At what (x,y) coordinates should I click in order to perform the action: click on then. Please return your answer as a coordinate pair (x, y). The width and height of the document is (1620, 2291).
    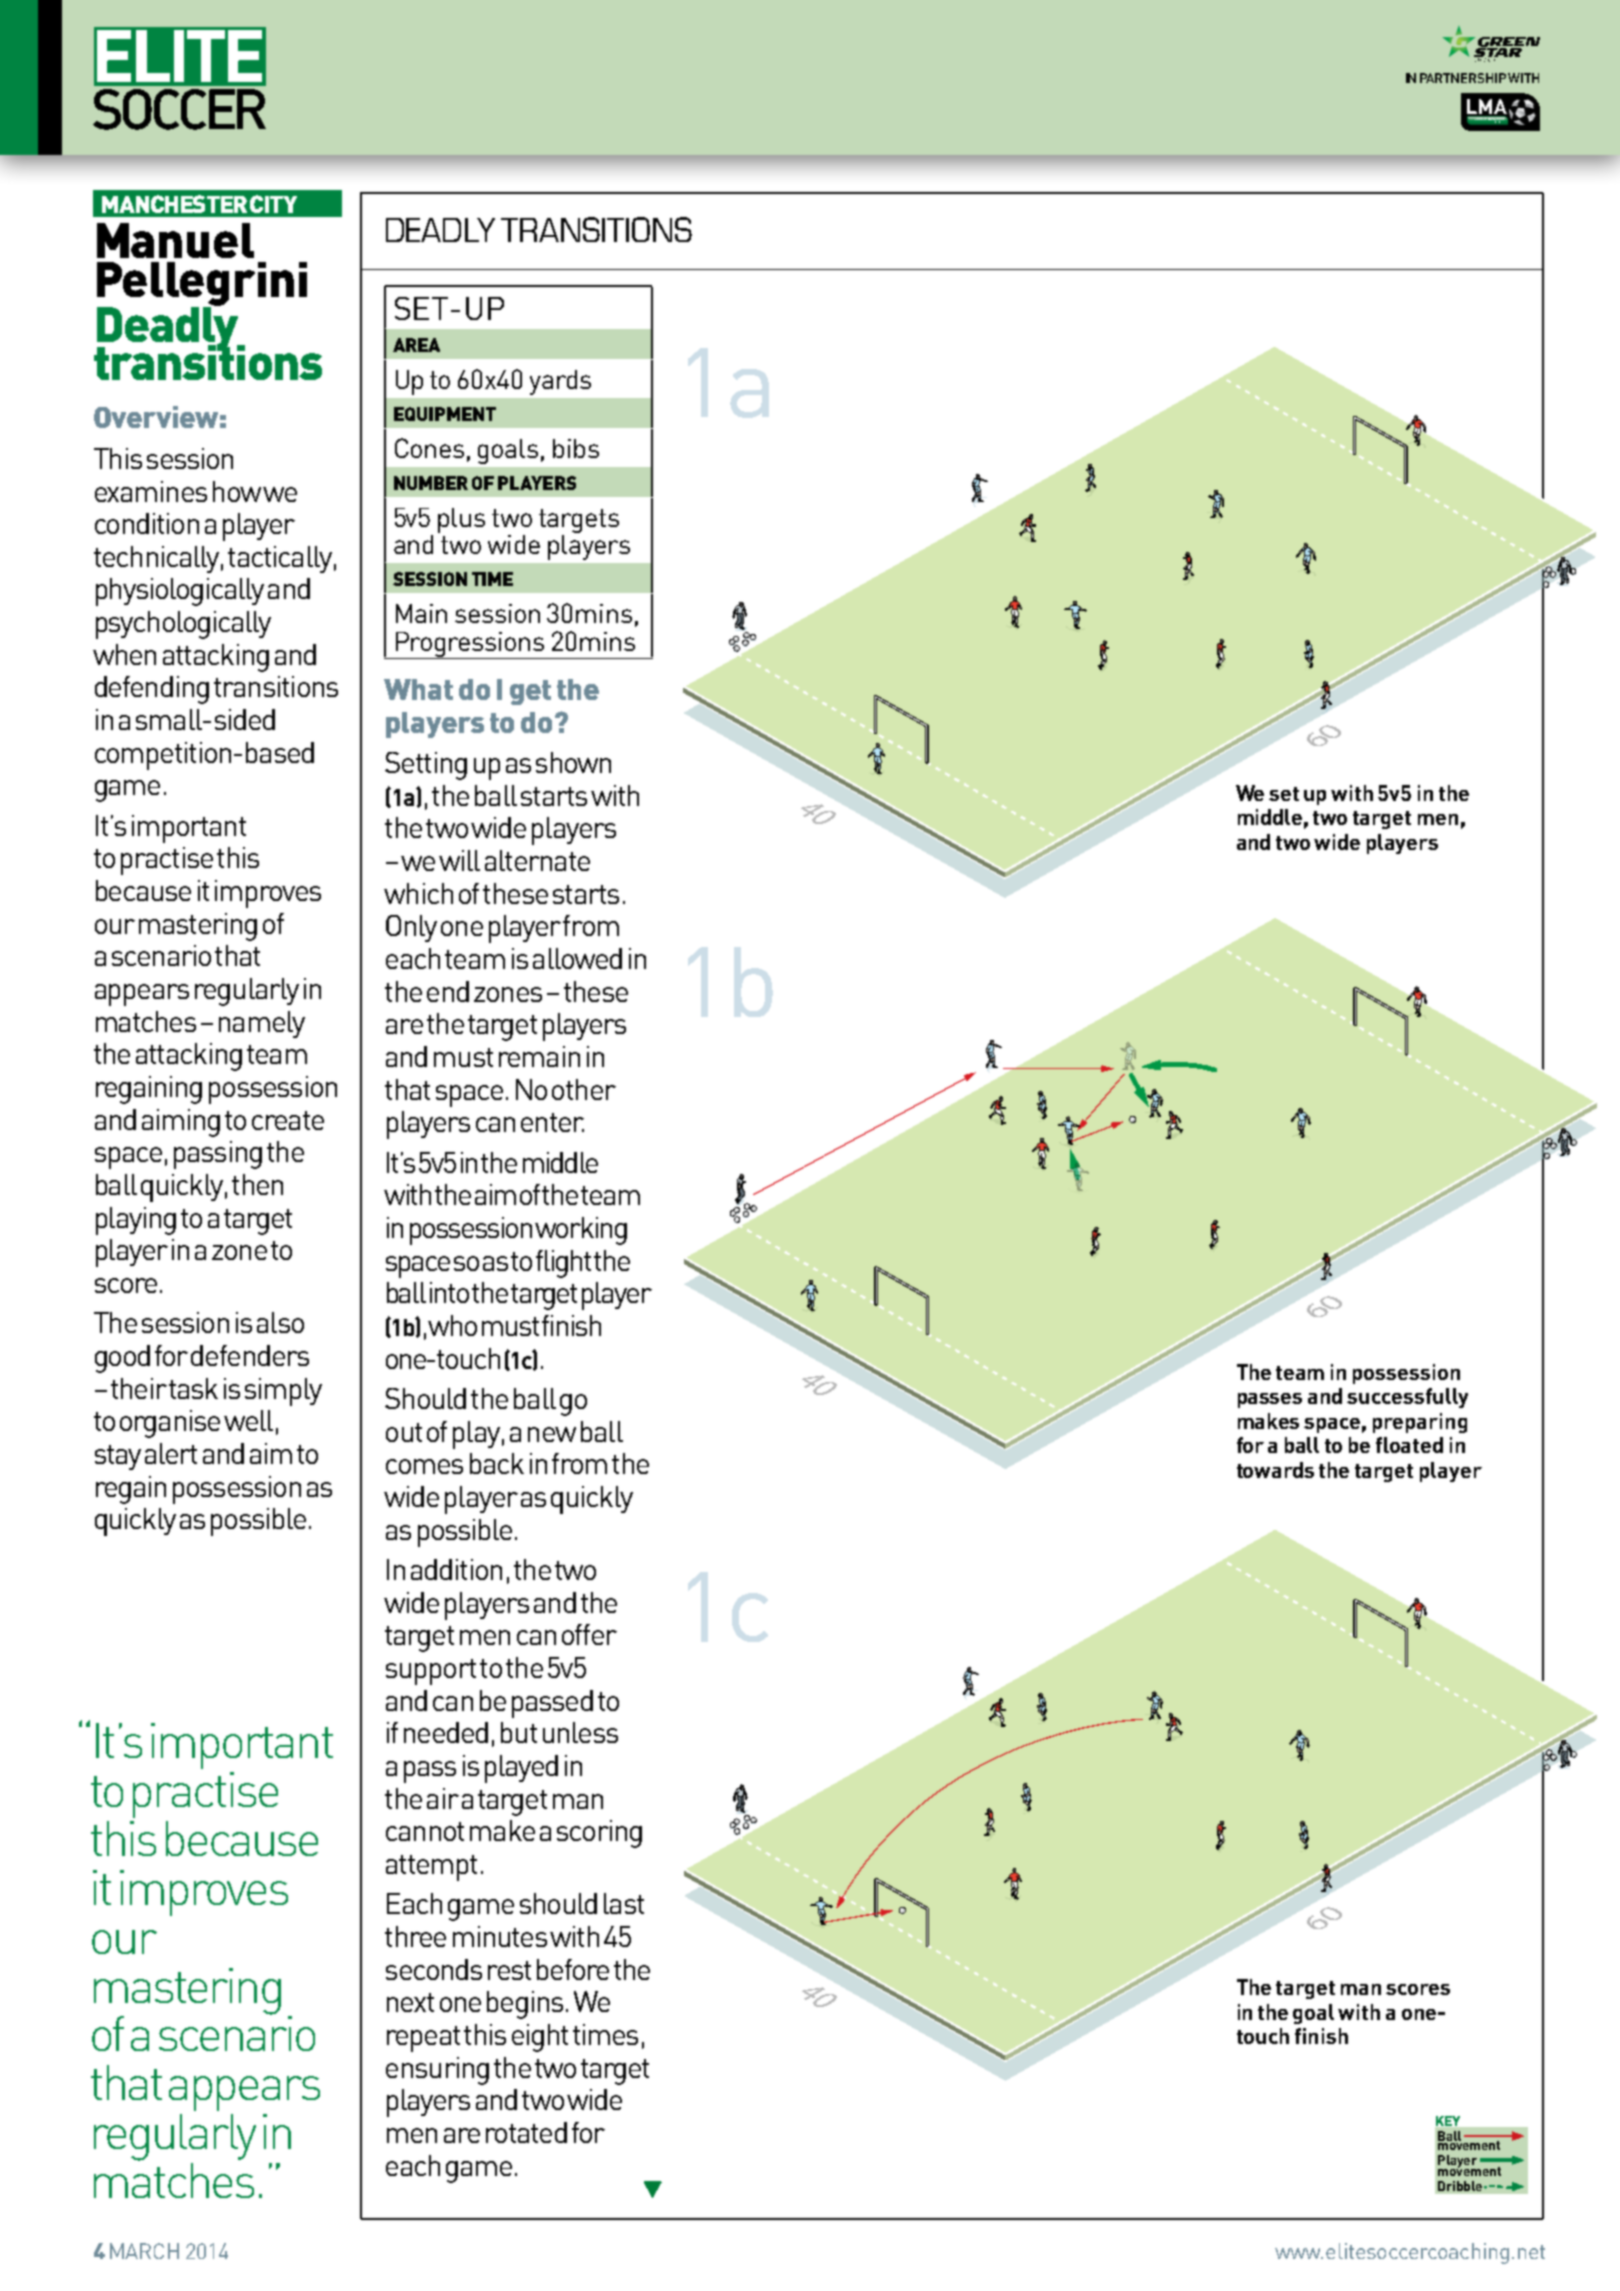
    Looking at the image, I should click on (257, 1184).
